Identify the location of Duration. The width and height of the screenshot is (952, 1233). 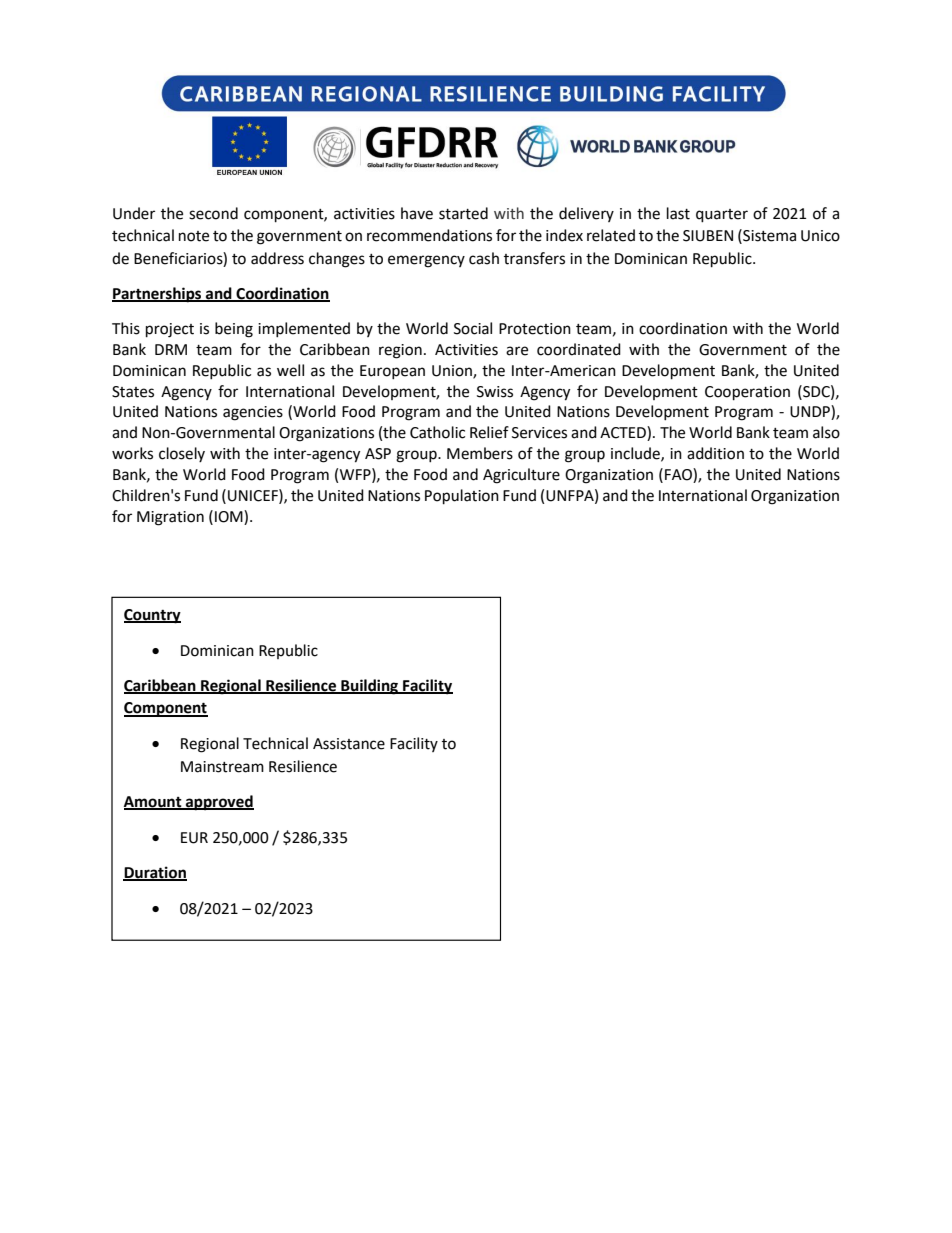
(155, 873).
